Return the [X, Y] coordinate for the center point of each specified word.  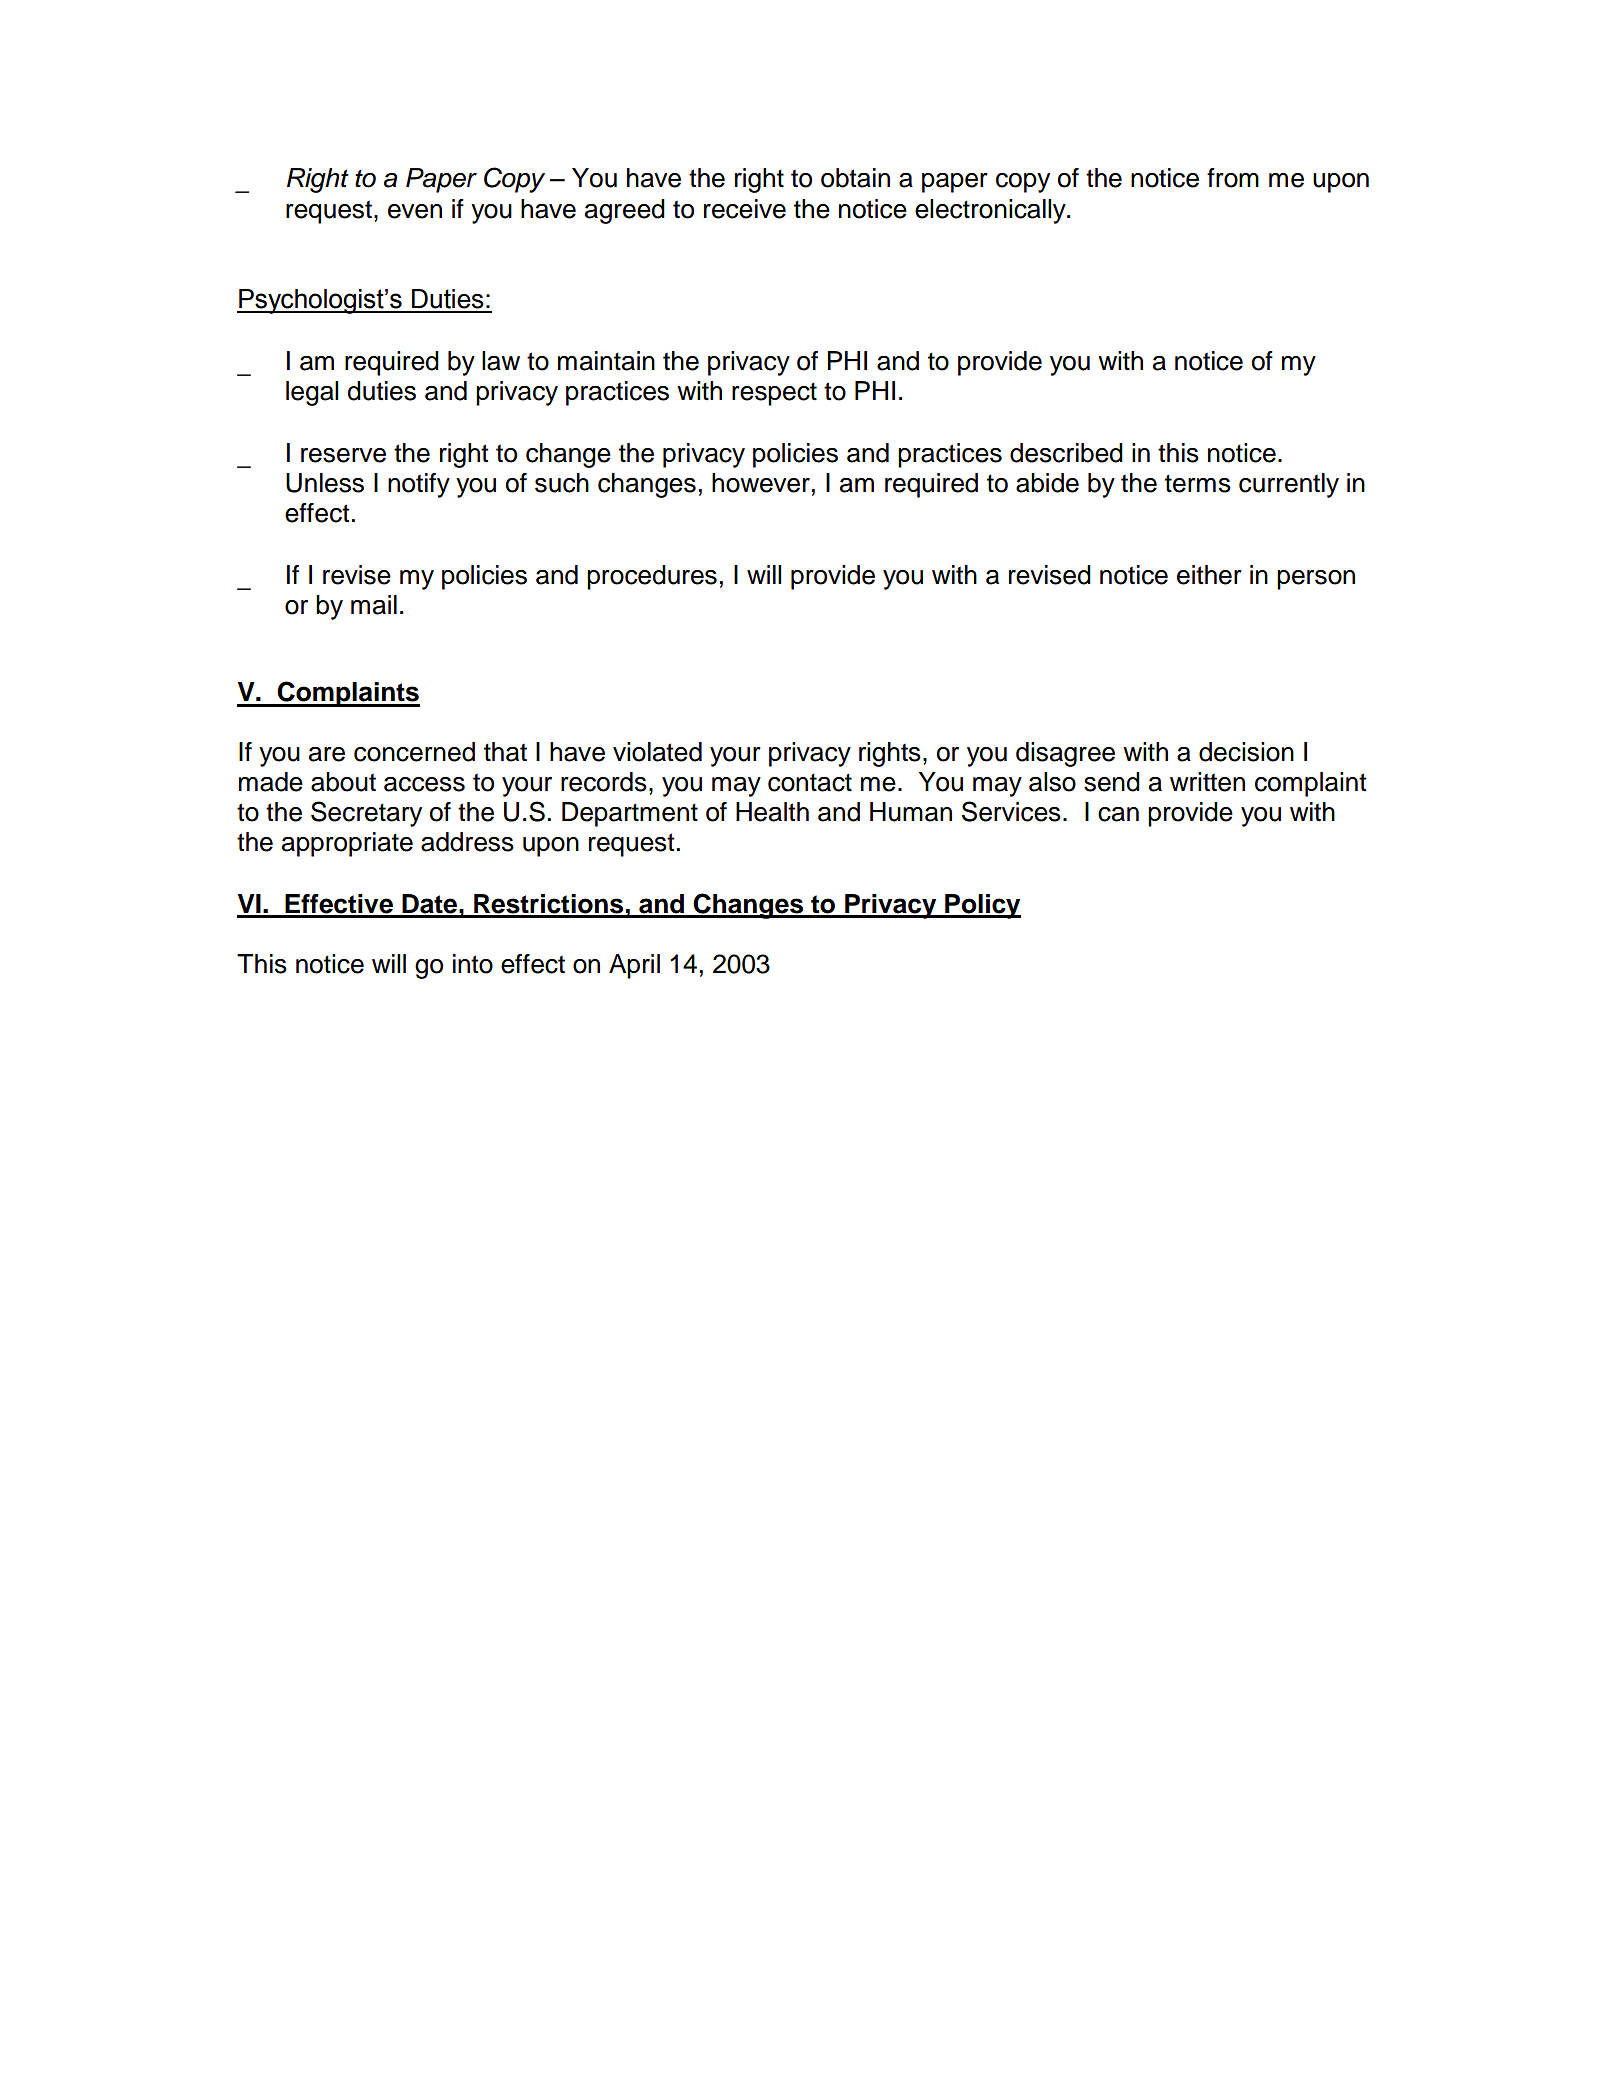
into [473, 964]
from [1233, 178]
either [1209, 575]
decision [1246, 752]
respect [774, 394]
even [415, 211]
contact [810, 782]
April [634, 966]
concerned [414, 752]
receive [745, 209]
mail [374, 605]
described [1066, 453]
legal [312, 393]
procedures [652, 577]
